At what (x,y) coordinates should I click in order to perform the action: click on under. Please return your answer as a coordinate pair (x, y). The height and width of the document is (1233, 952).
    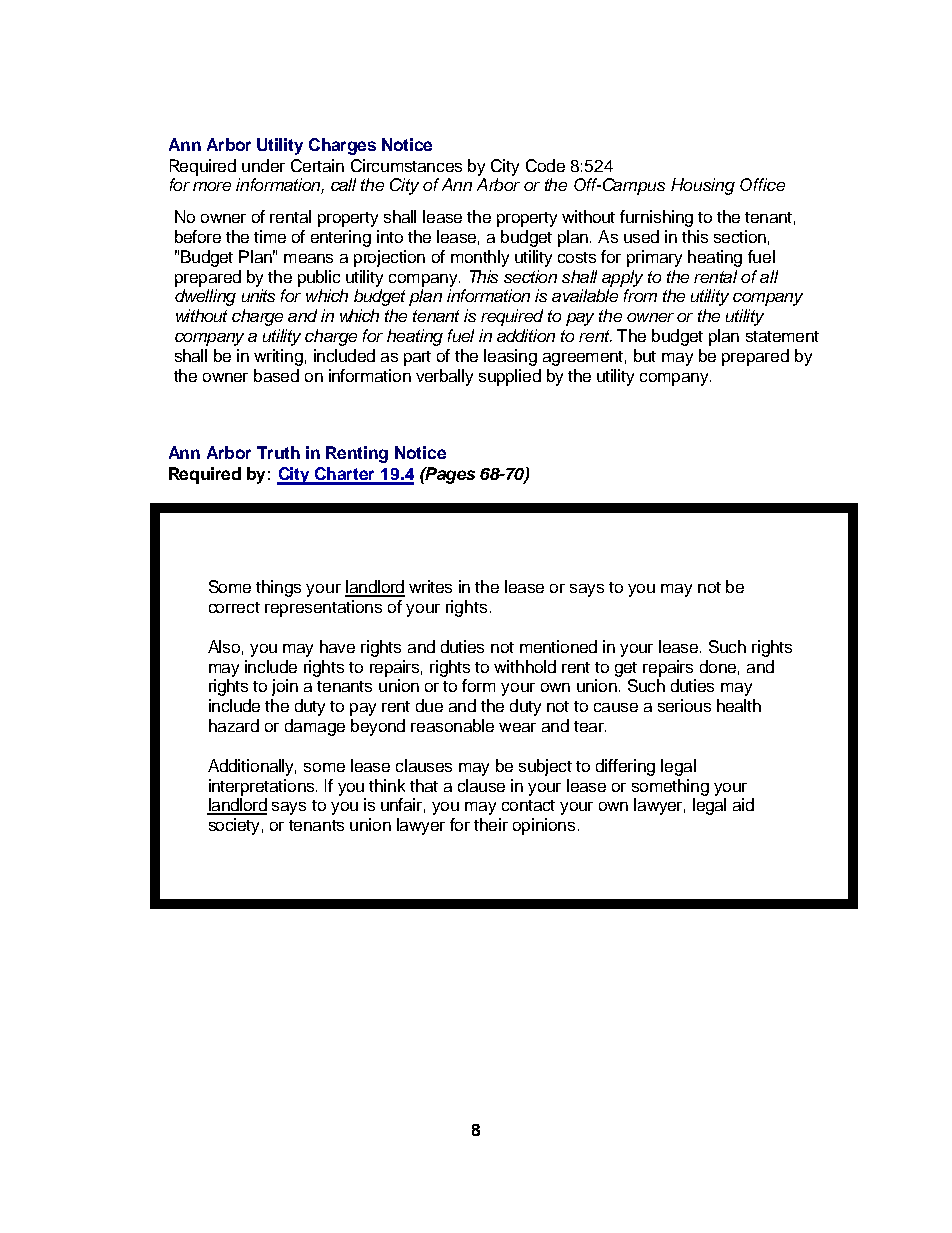
    Looking at the image, I should click on (263, 165).
